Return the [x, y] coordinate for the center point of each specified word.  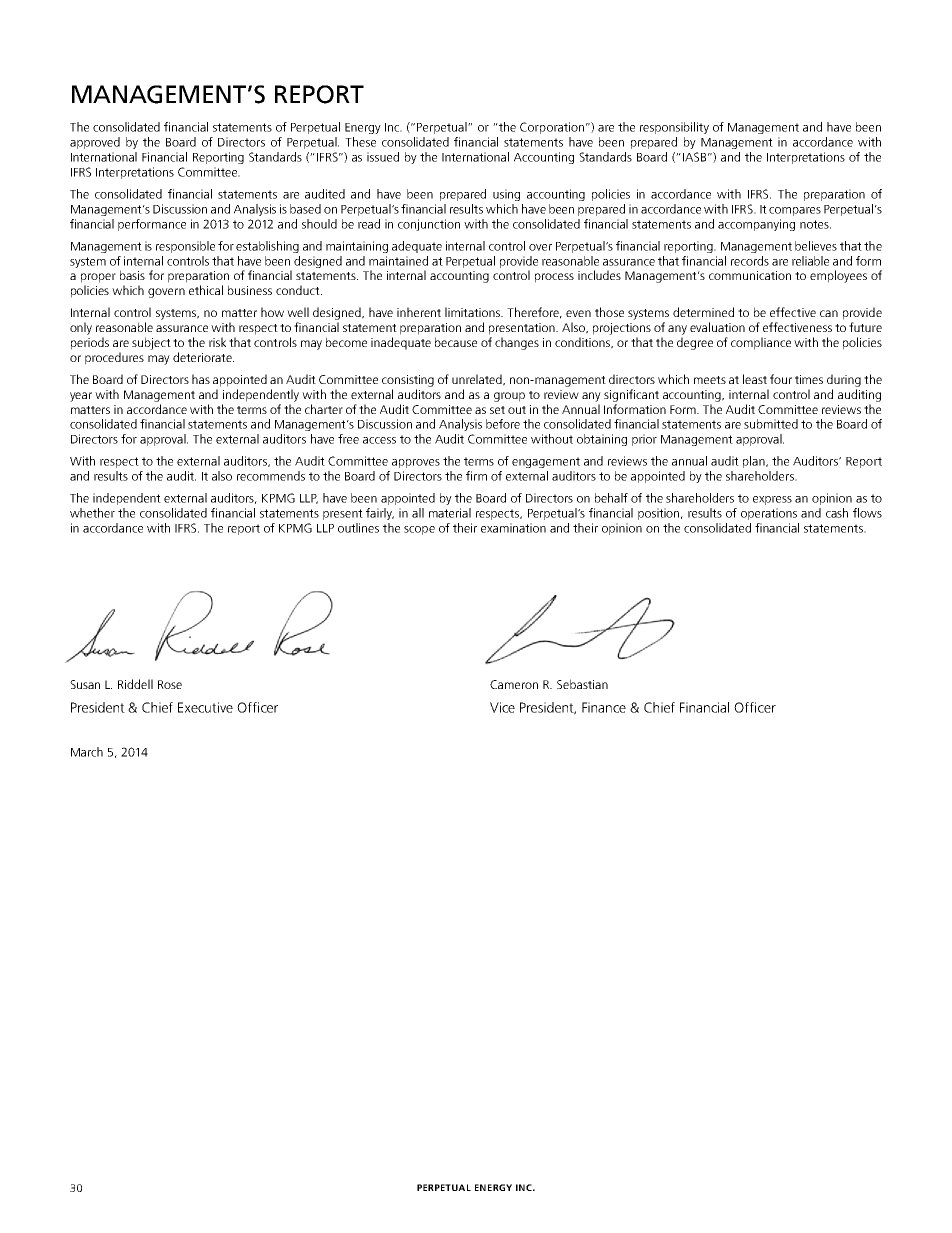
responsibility [674, 128]
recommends [271, 476]
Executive [205, 707]
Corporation [552, 128]
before [503, 424]
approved [95, 143]
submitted [771, 424]
